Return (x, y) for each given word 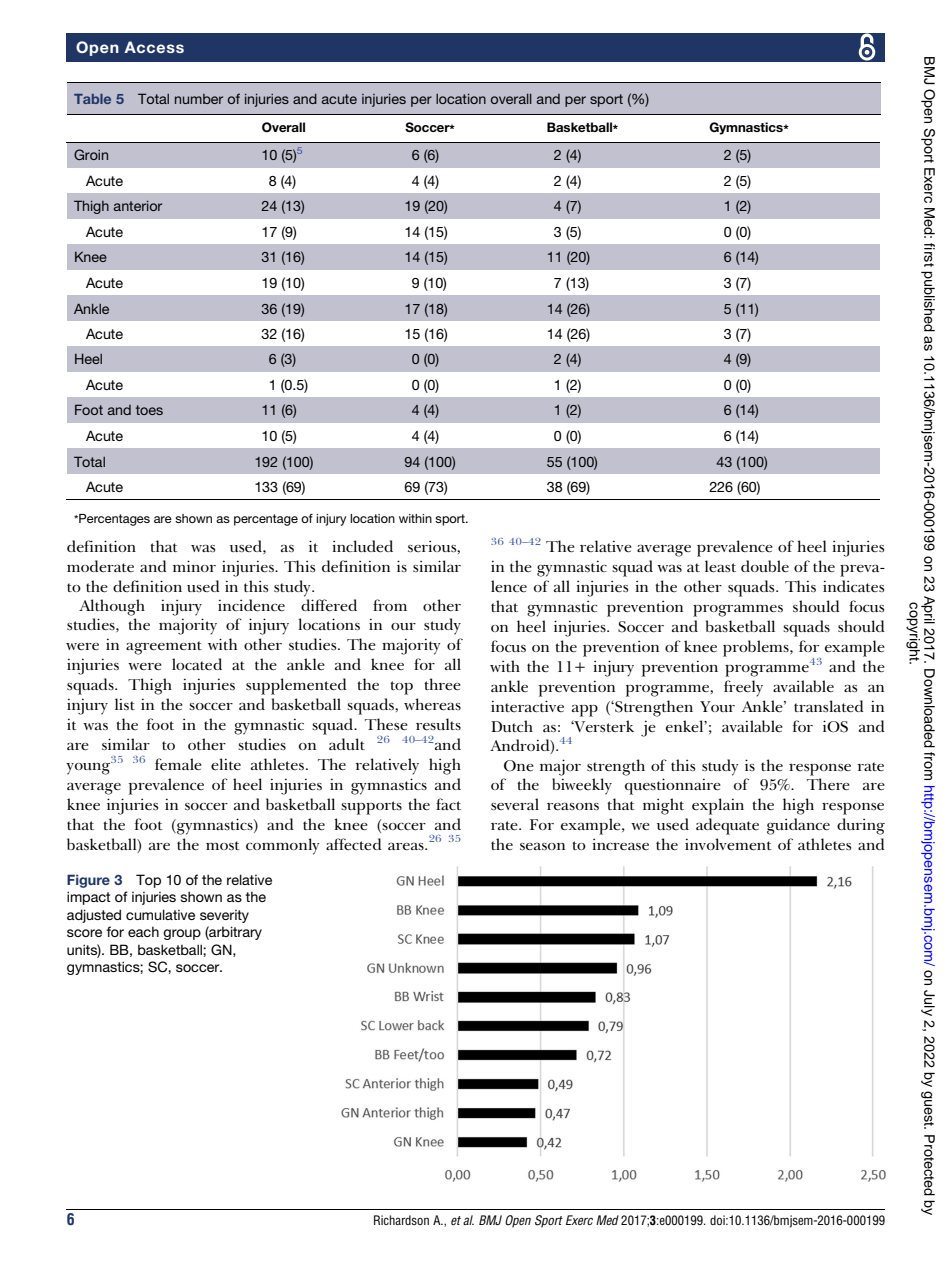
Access (154, 47)
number (199, 99)
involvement (728, 844)
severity (224, 916)
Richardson (401, 1220)
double (765, 566)
